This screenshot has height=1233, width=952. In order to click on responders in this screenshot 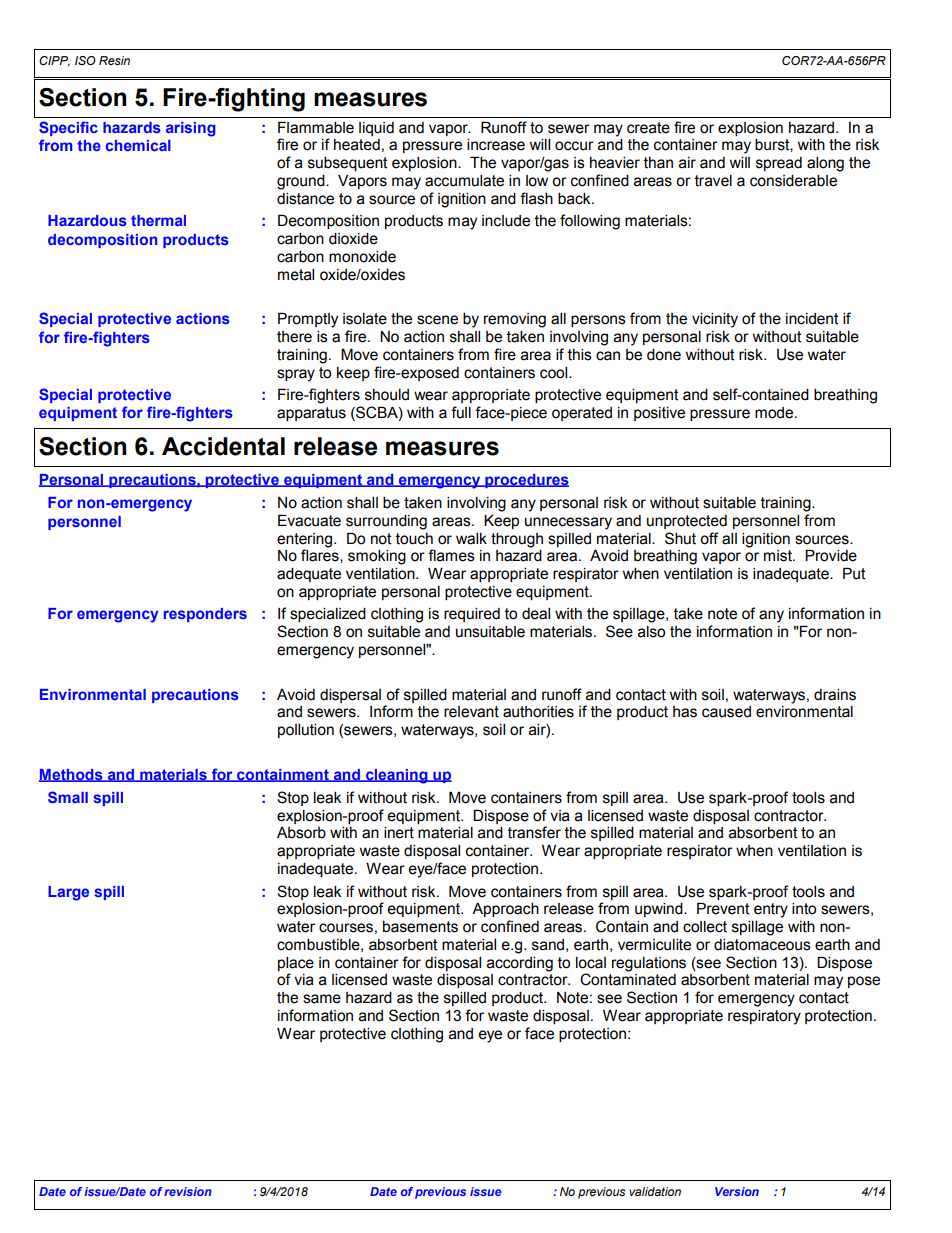, I will do `click(205, 615)`.
